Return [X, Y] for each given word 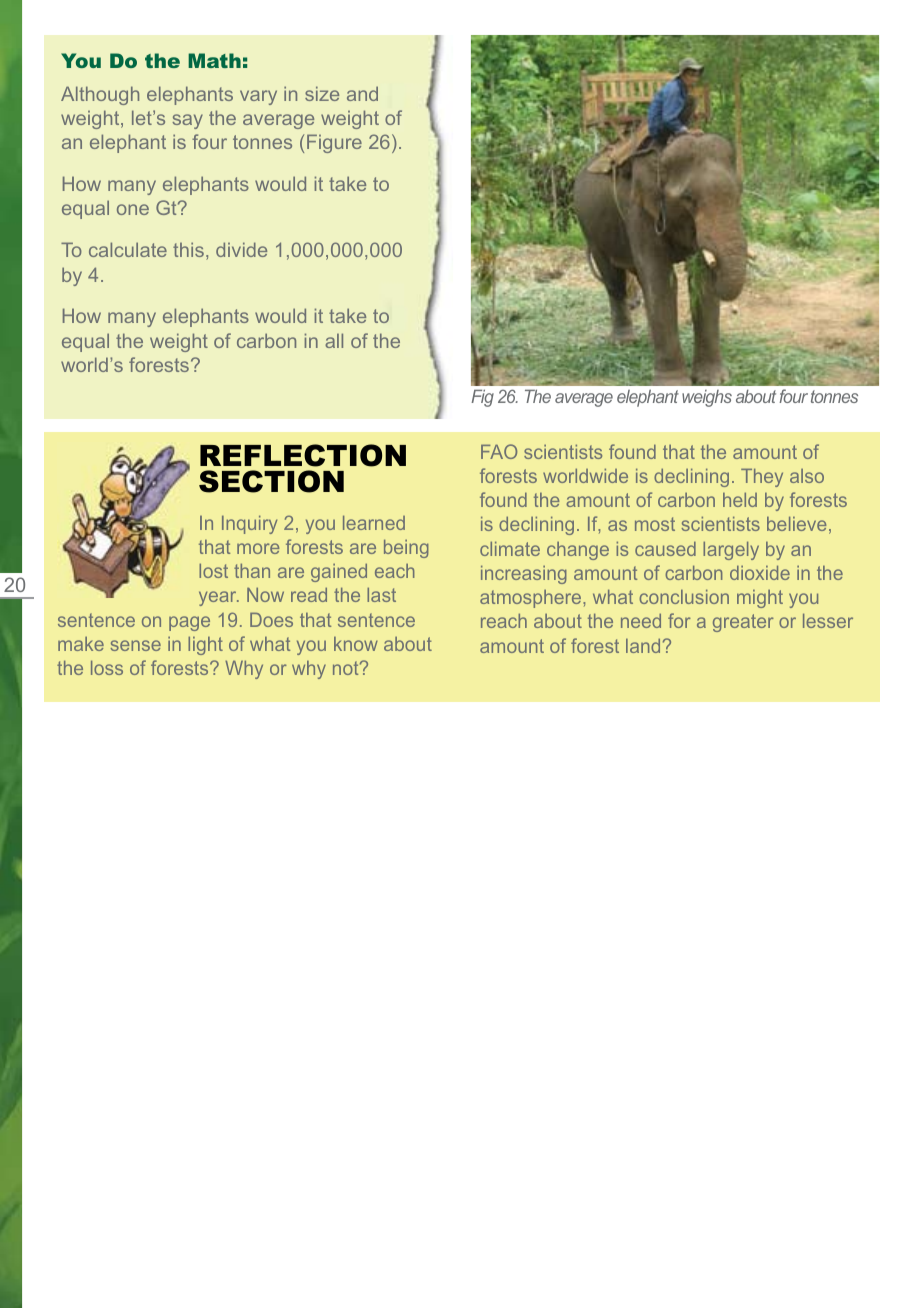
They [762, 478]
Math [214, 60]
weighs [707, 398]
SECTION [271, 481]
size [322, 93]
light [205, 646]
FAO [499, 451]
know [356, 644]
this [188, 249]
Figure [334, 143]
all [334, 340]
